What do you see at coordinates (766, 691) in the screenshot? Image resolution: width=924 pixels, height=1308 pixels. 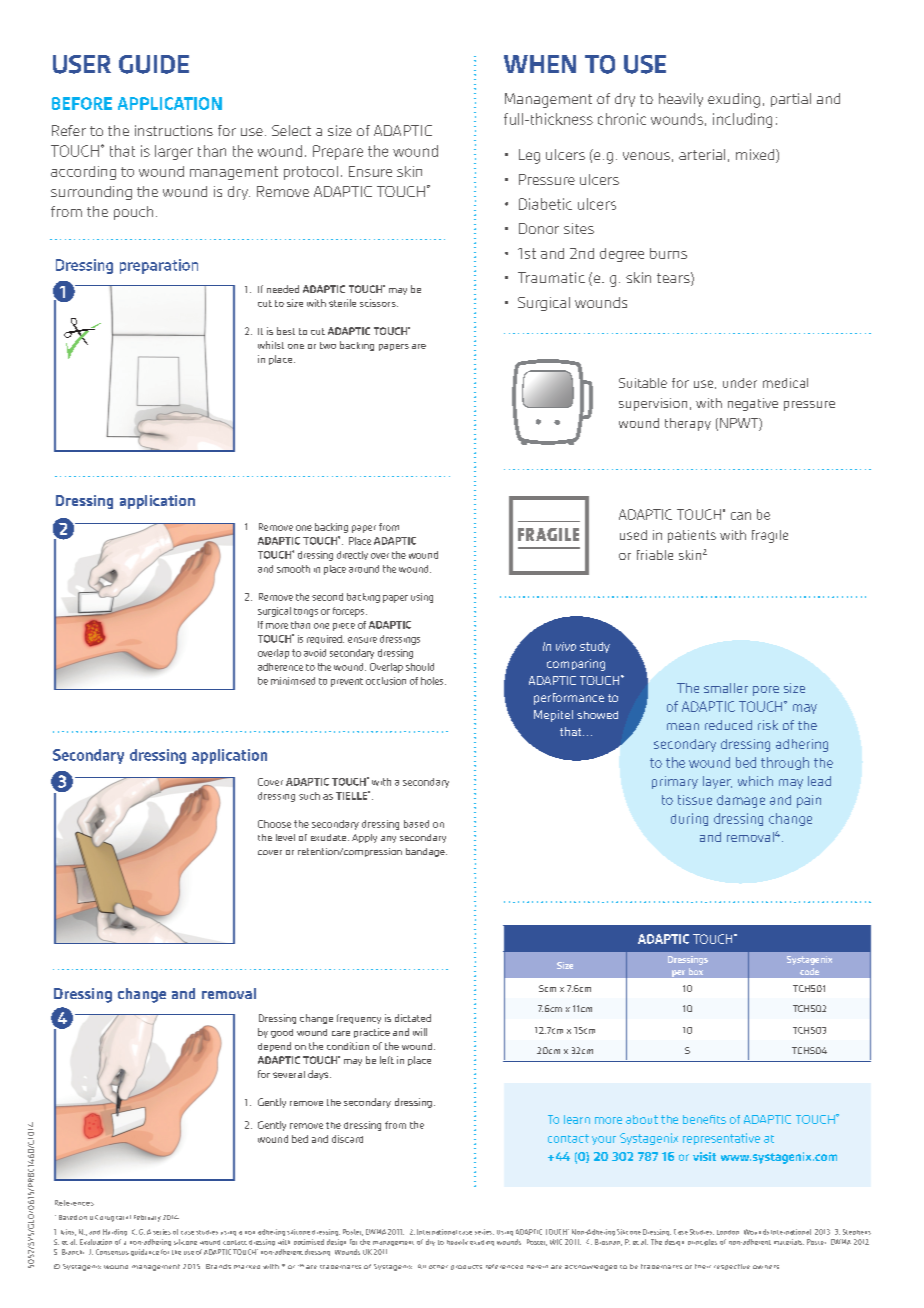 I see `pore` at bounding box center [766, 691].
